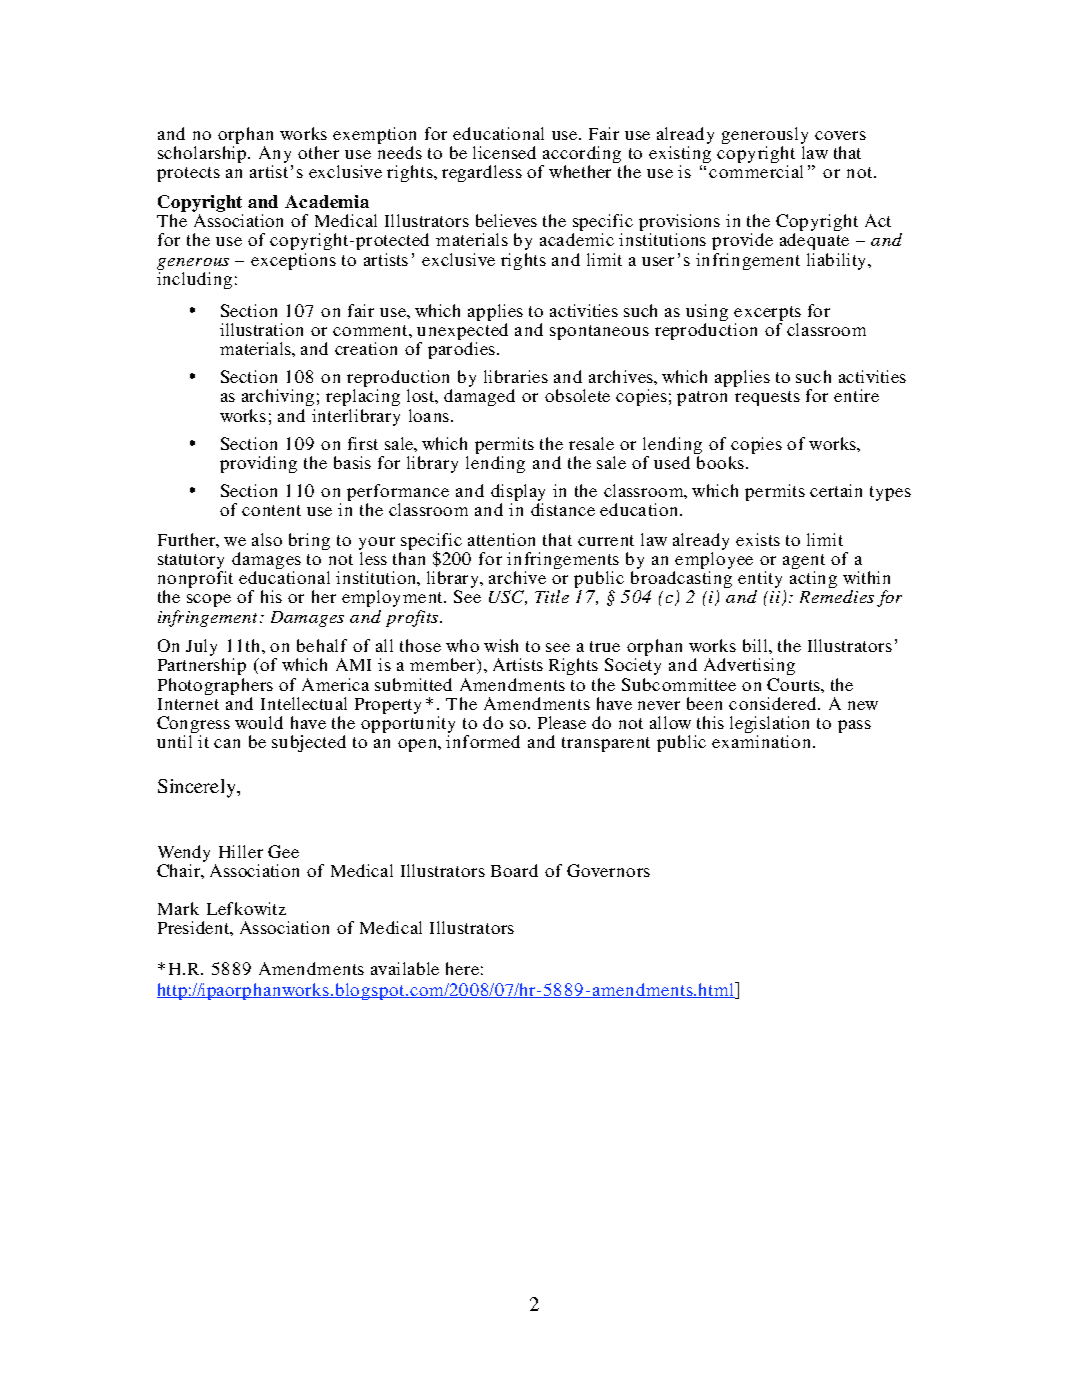  What do you see at coordinates (804, 563) in the screenshot?
I see `agent` at bounding box center [804, 563].
